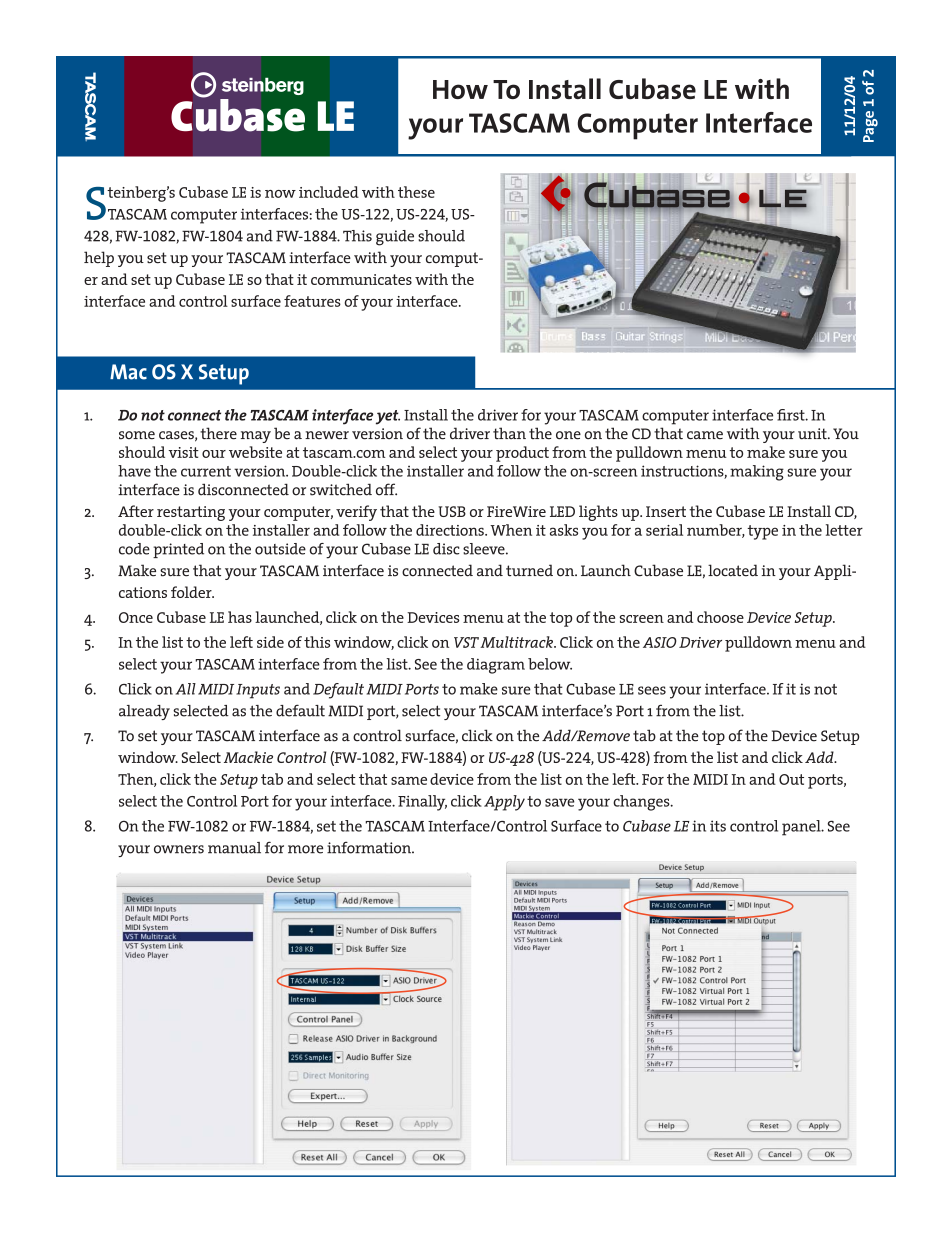  Describe the element at coordinates (813, 434) in the image. I see `unit` at that location.
